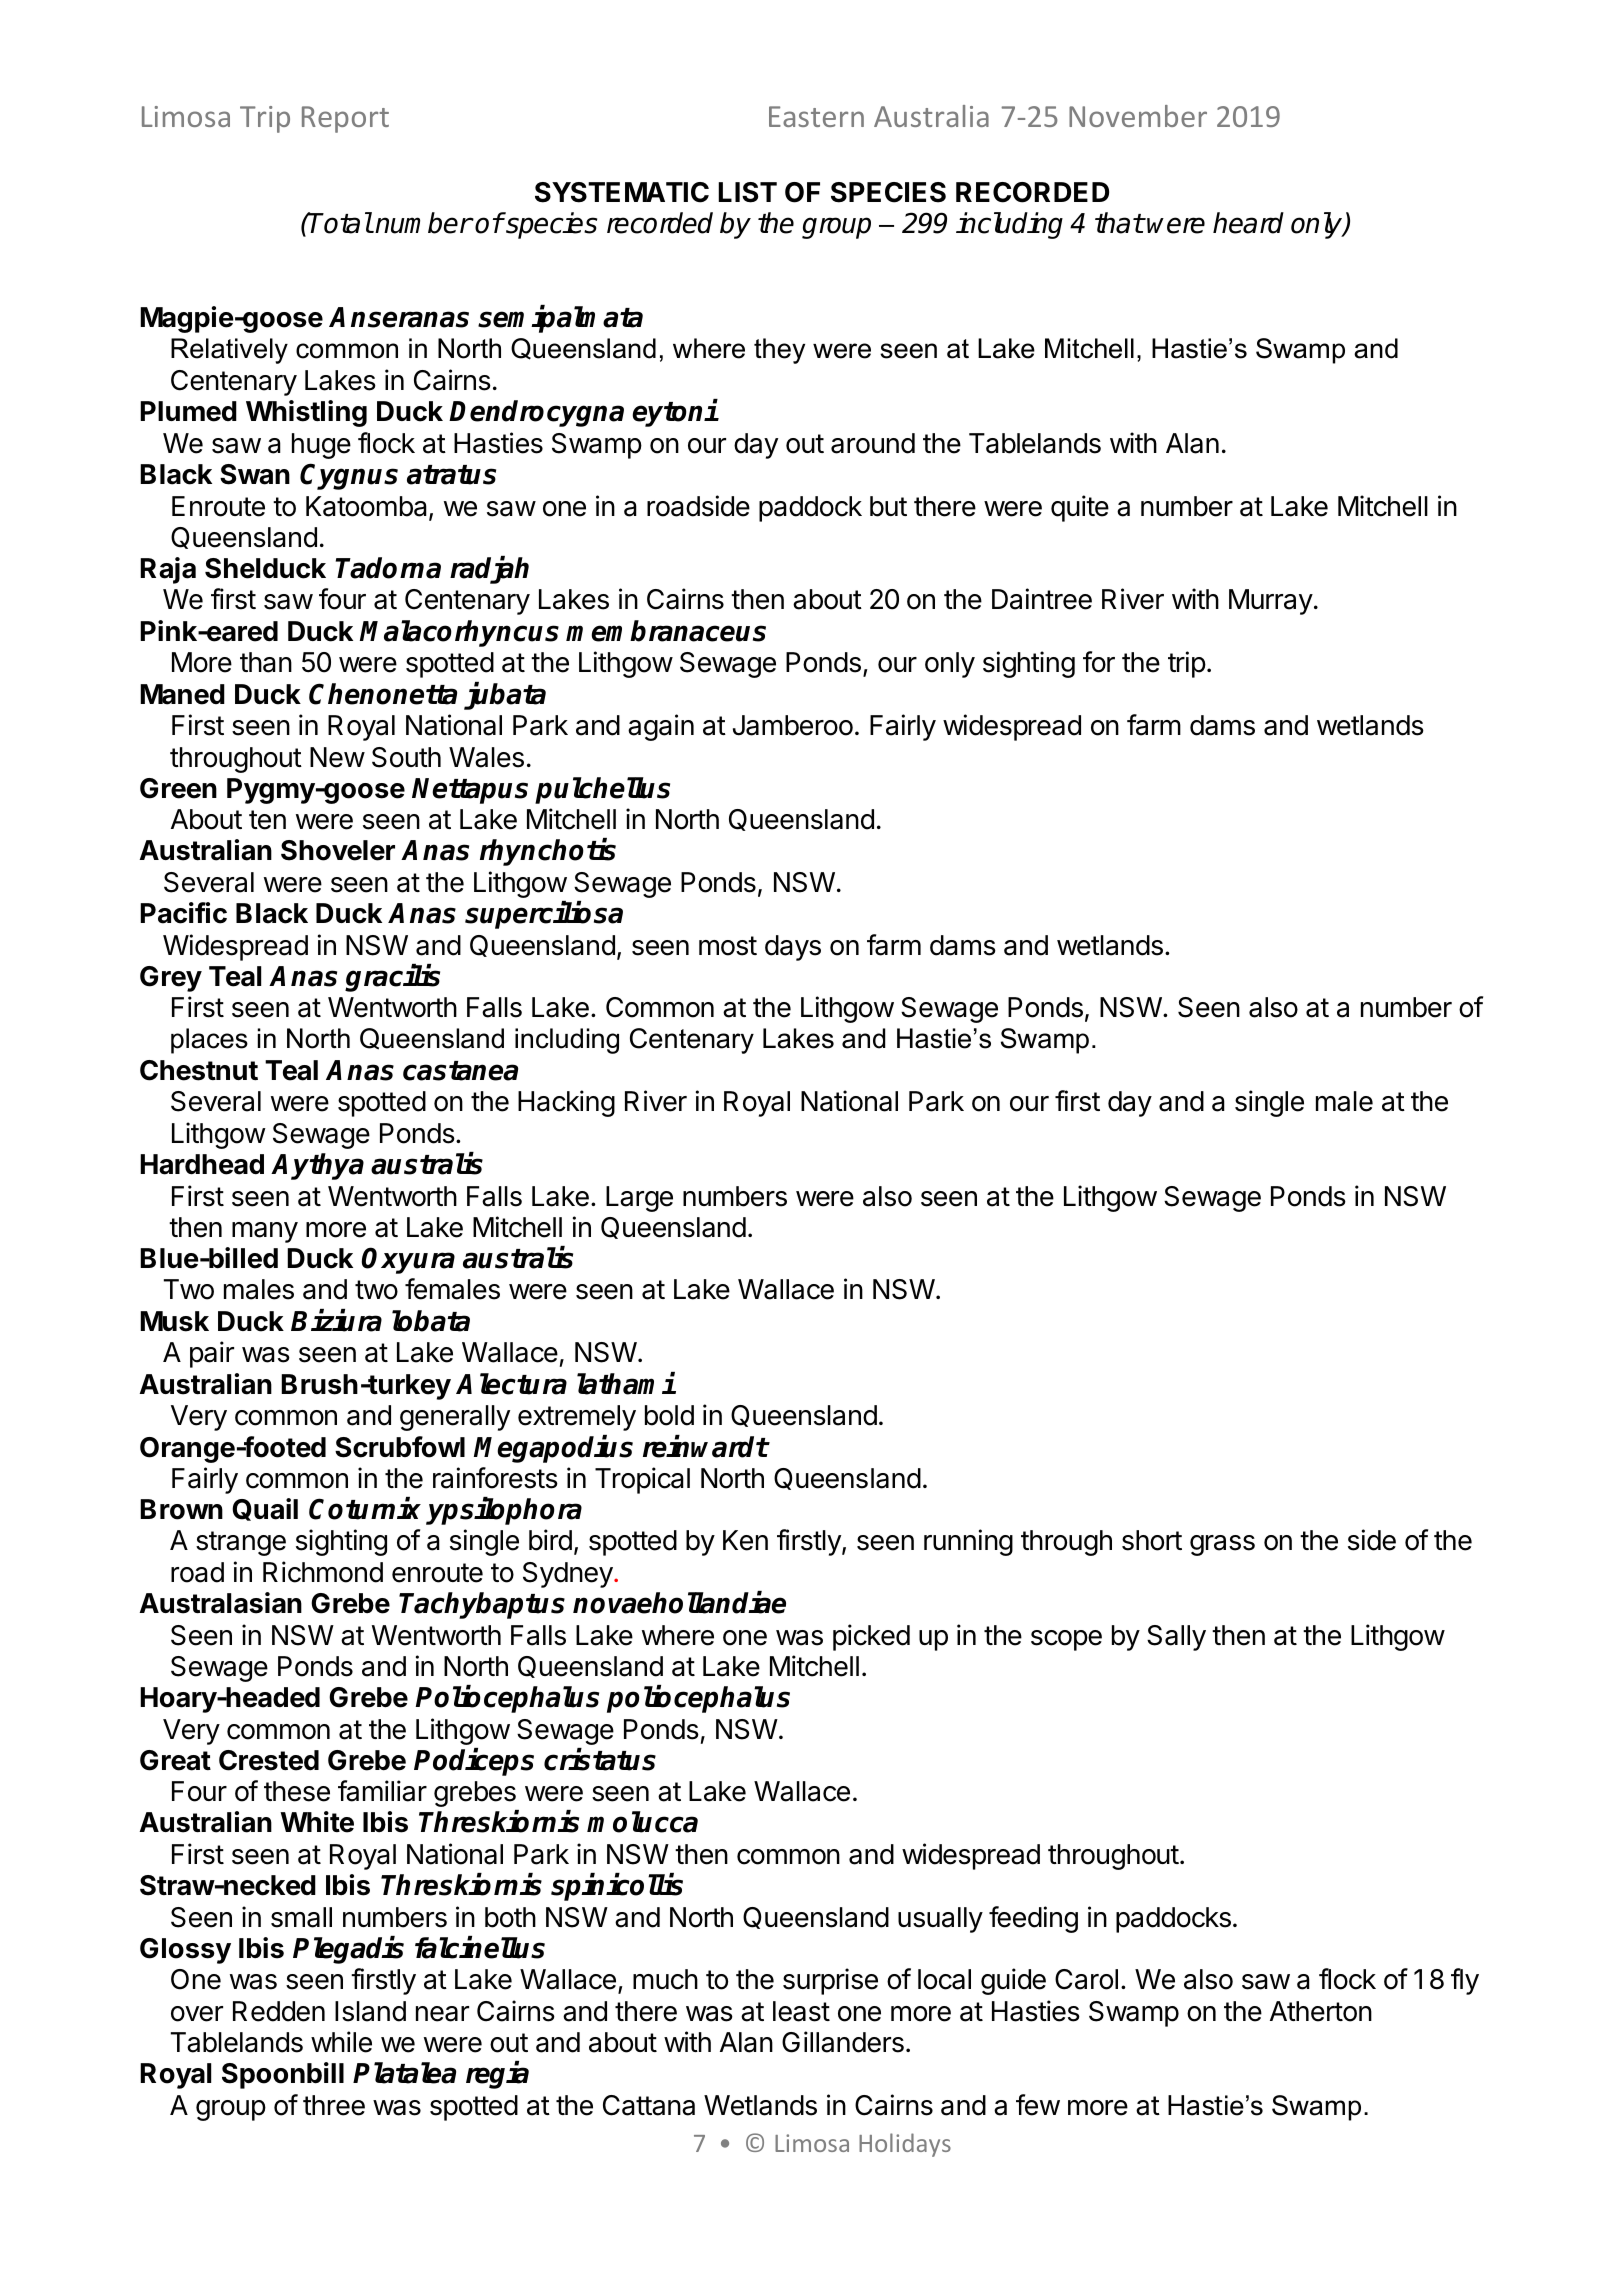 The width and height of the page is (1622, 2296). I want to click on Large, so click(639, 1199).
